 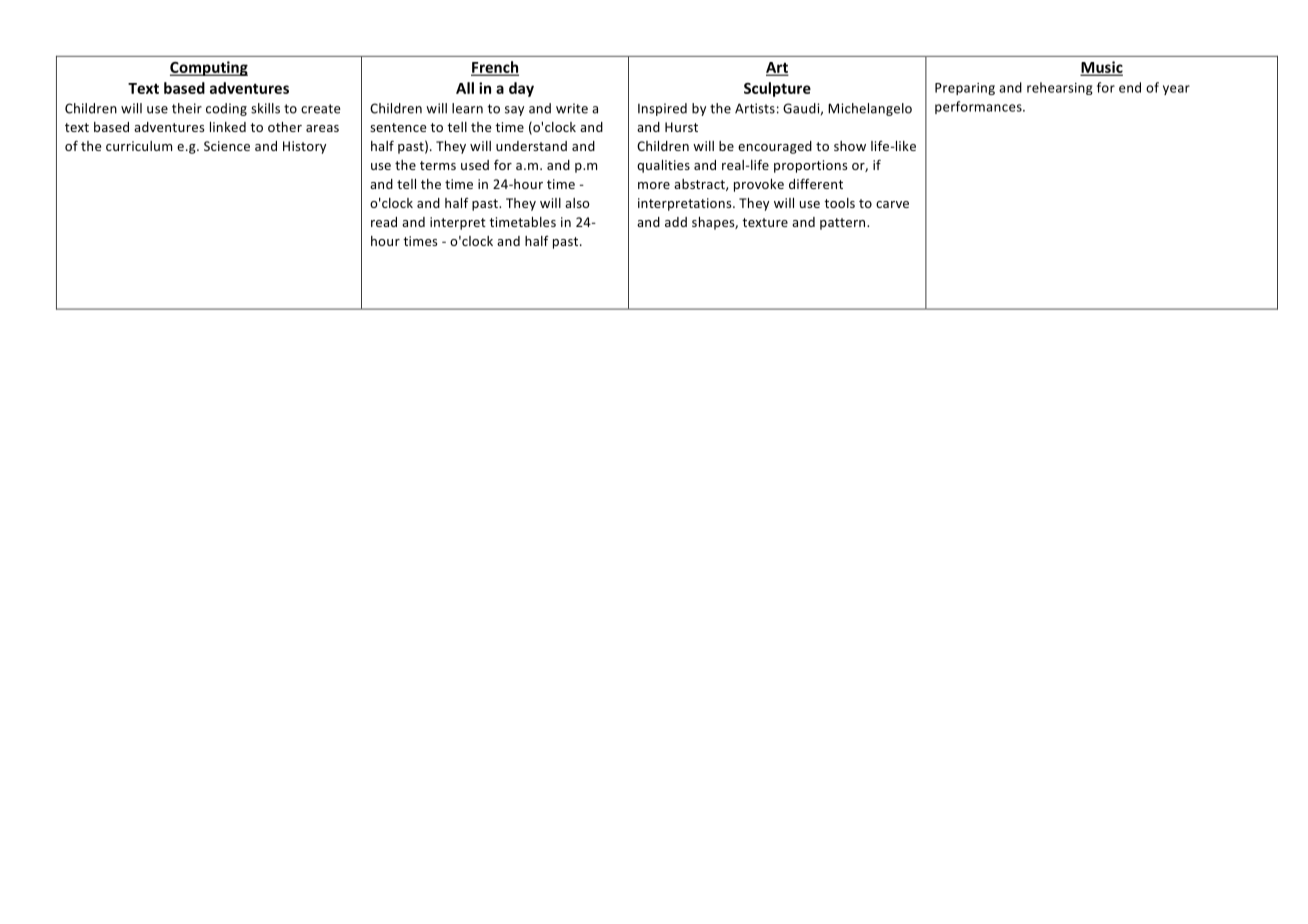 I want to click on proportions, so click(x=810, y=166).
